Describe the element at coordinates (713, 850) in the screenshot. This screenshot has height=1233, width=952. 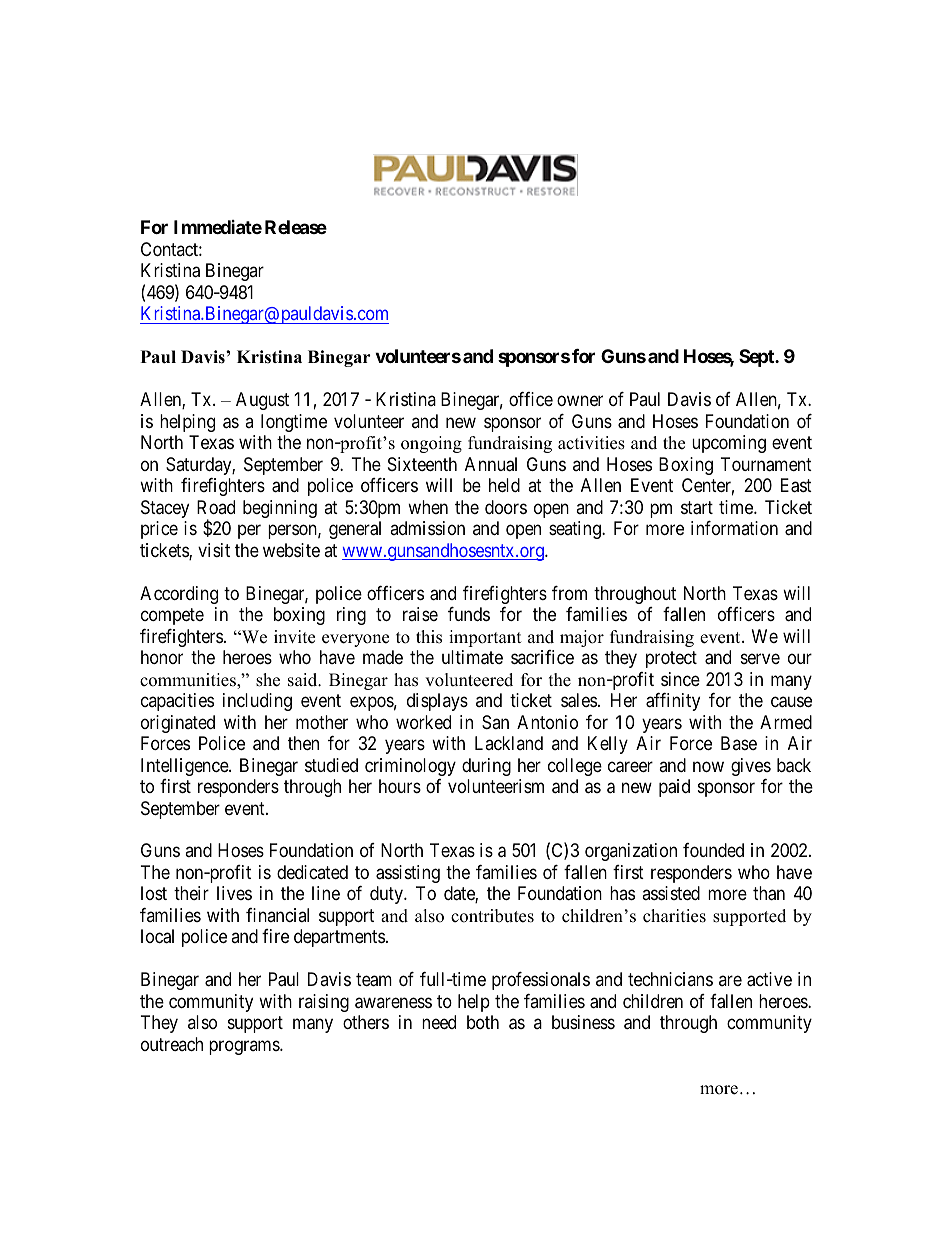
I see `founded` at that location.
